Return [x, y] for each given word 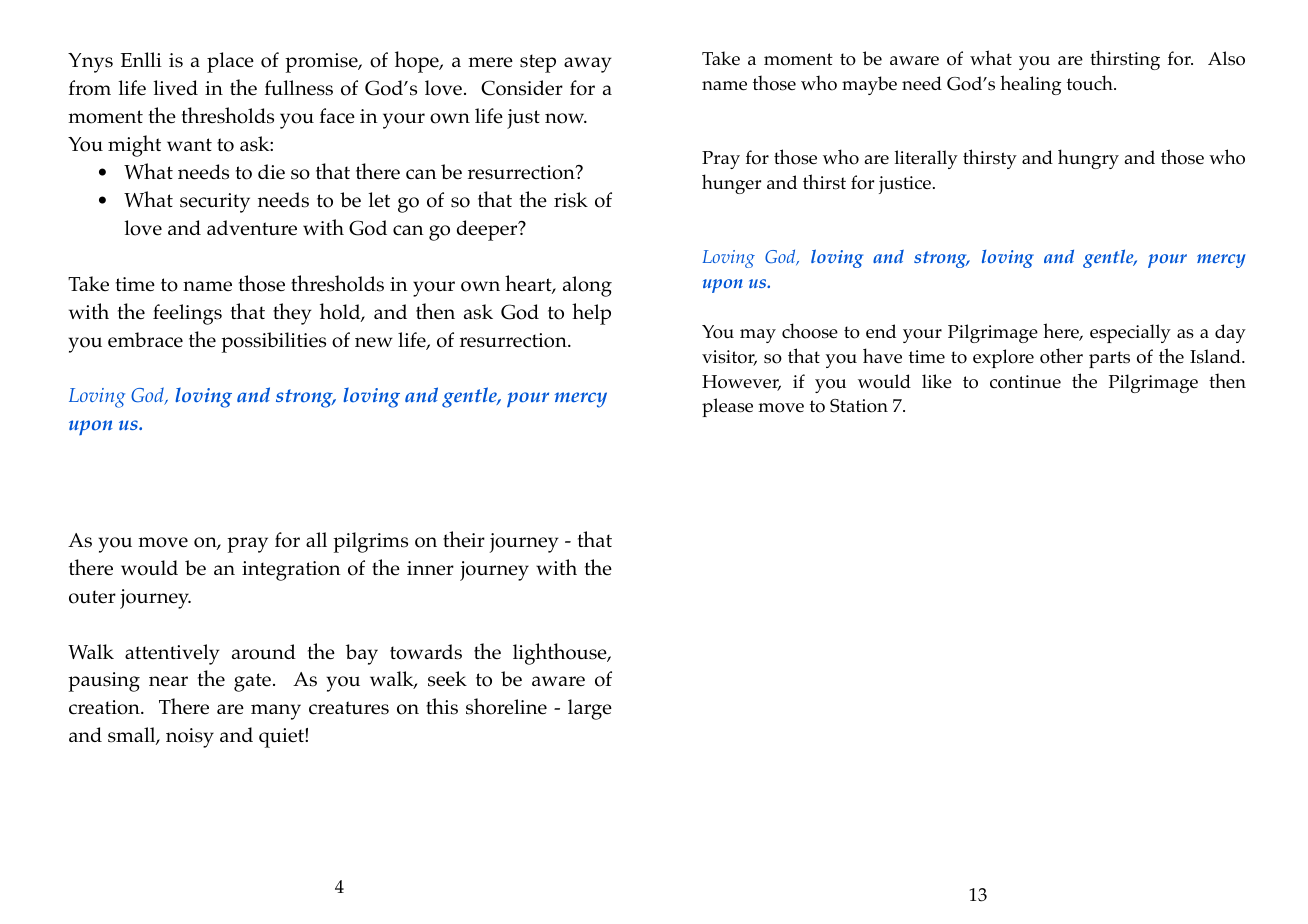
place [230, 62]
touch [1091, 83]
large [590, 709]
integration [291, 571]
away [588, 65]
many [276, 712]
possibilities [273, 342]
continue [1025, 382]
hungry [1088, 159]
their [464, 539]
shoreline [506, 706]
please [727, 407]
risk [571, 200]
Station [859, 406]
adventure [252, 228]
